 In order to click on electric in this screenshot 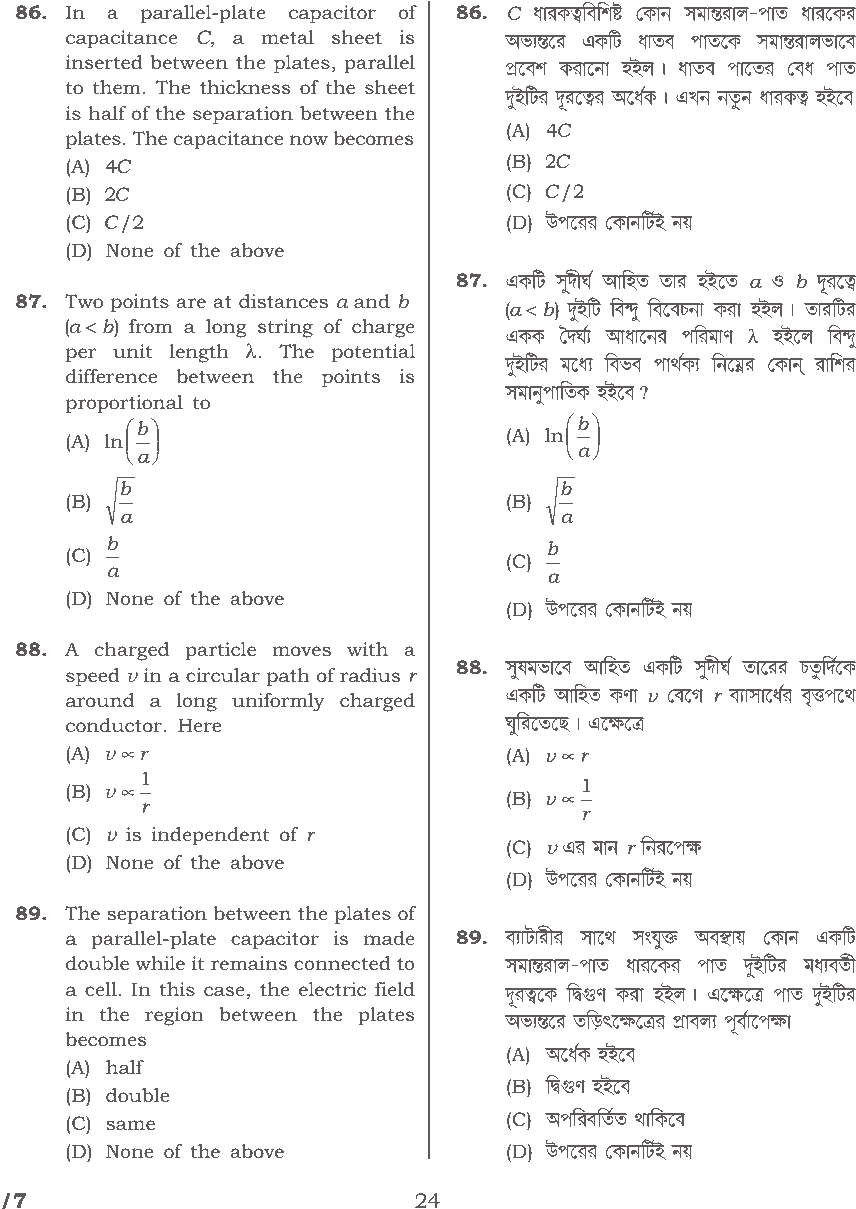, I will do `click(332, 989)`.
